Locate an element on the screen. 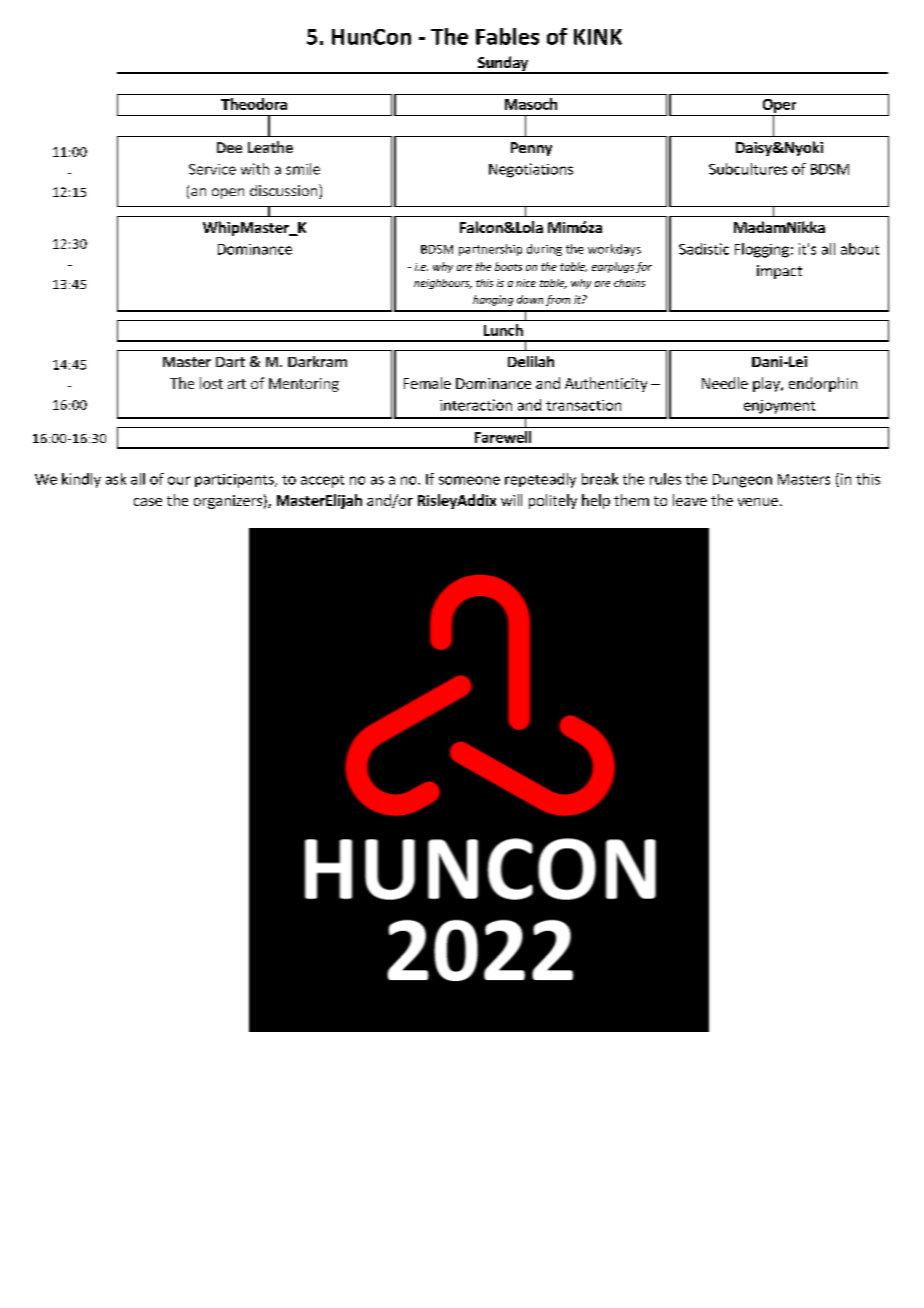 Image resolution: width=924 pixels, height=1308 pixels. case is located at coordinates (148, 502).
